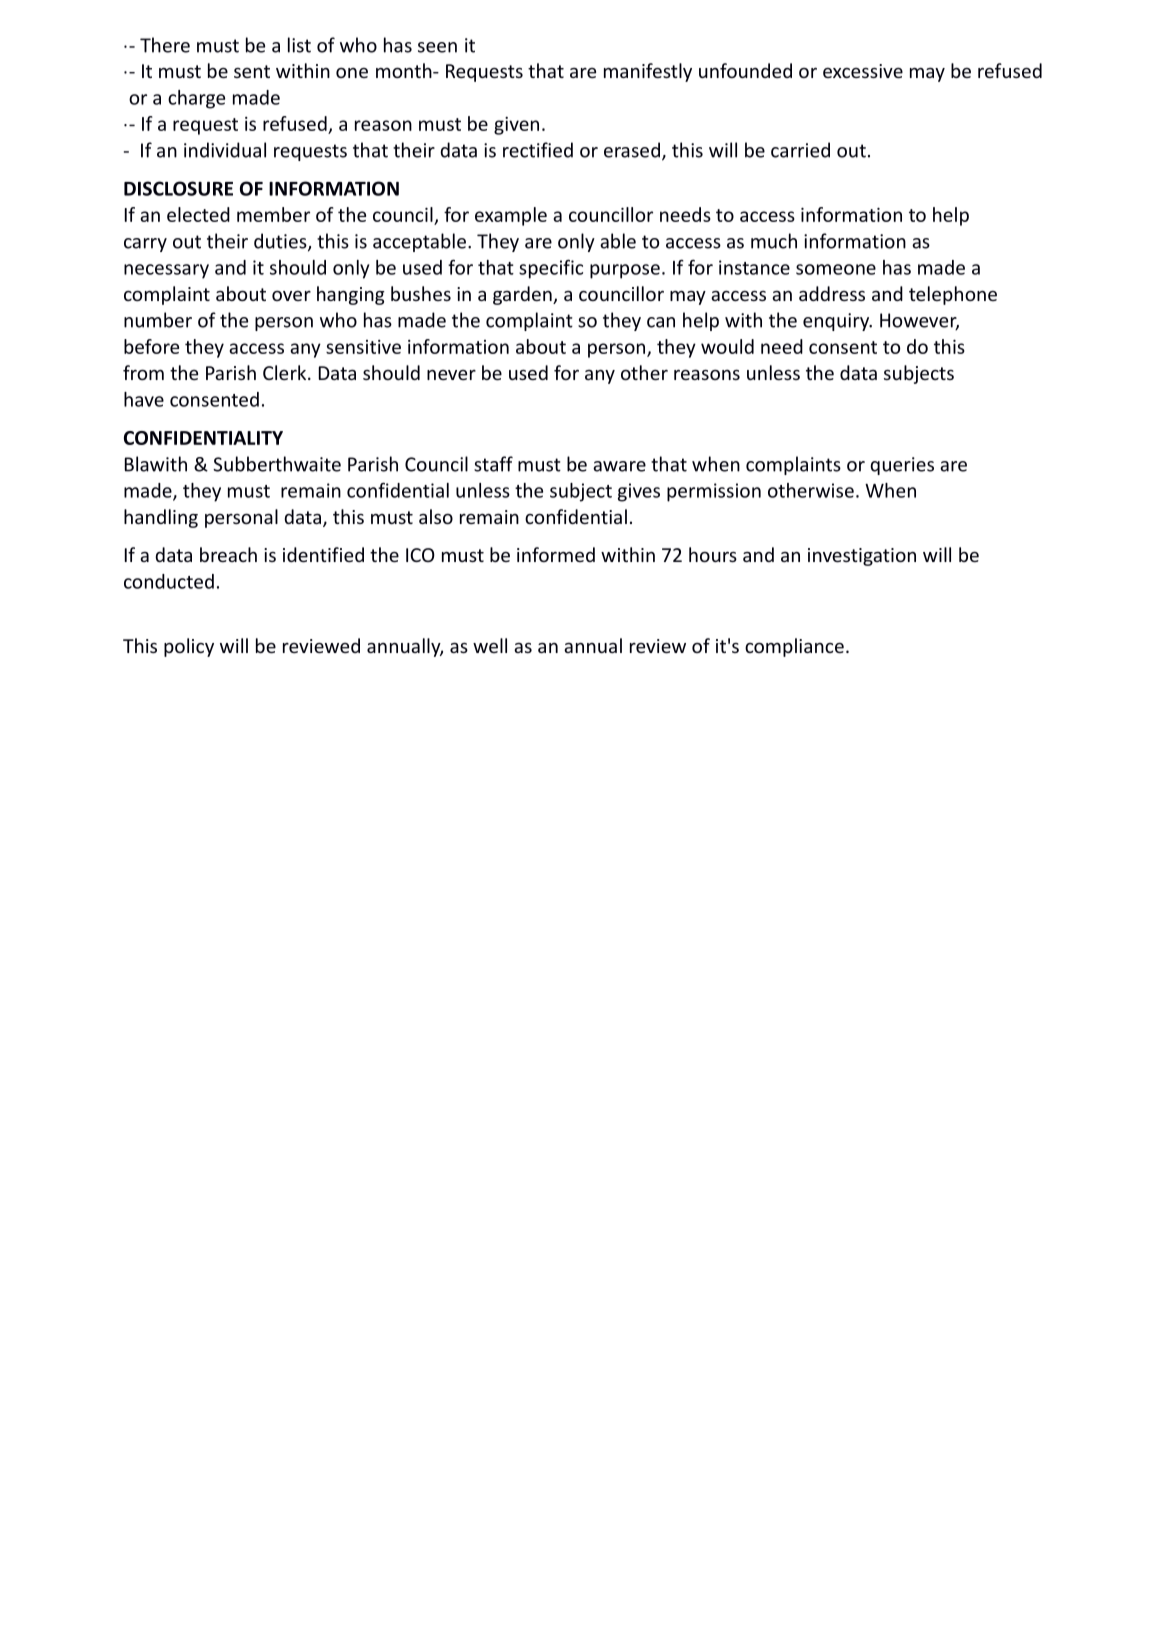 The image size is (1167, 1651). What do you see at coordinates (648, 72) in the page?
I see `manifestly` at bounding box center [648, 72].
